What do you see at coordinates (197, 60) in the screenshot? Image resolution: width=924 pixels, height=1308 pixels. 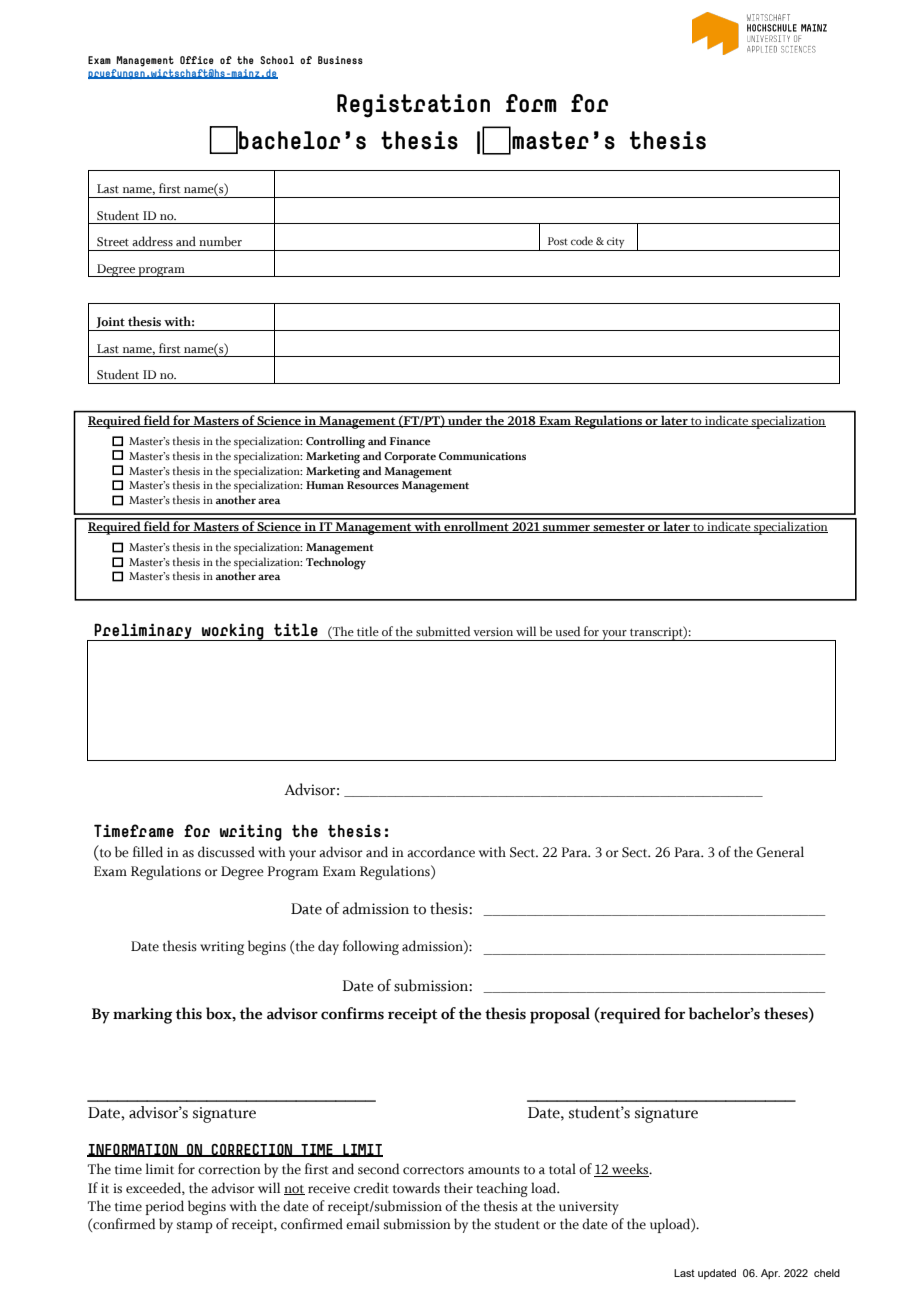 I see `Office` at bounding box center [197, 60].
